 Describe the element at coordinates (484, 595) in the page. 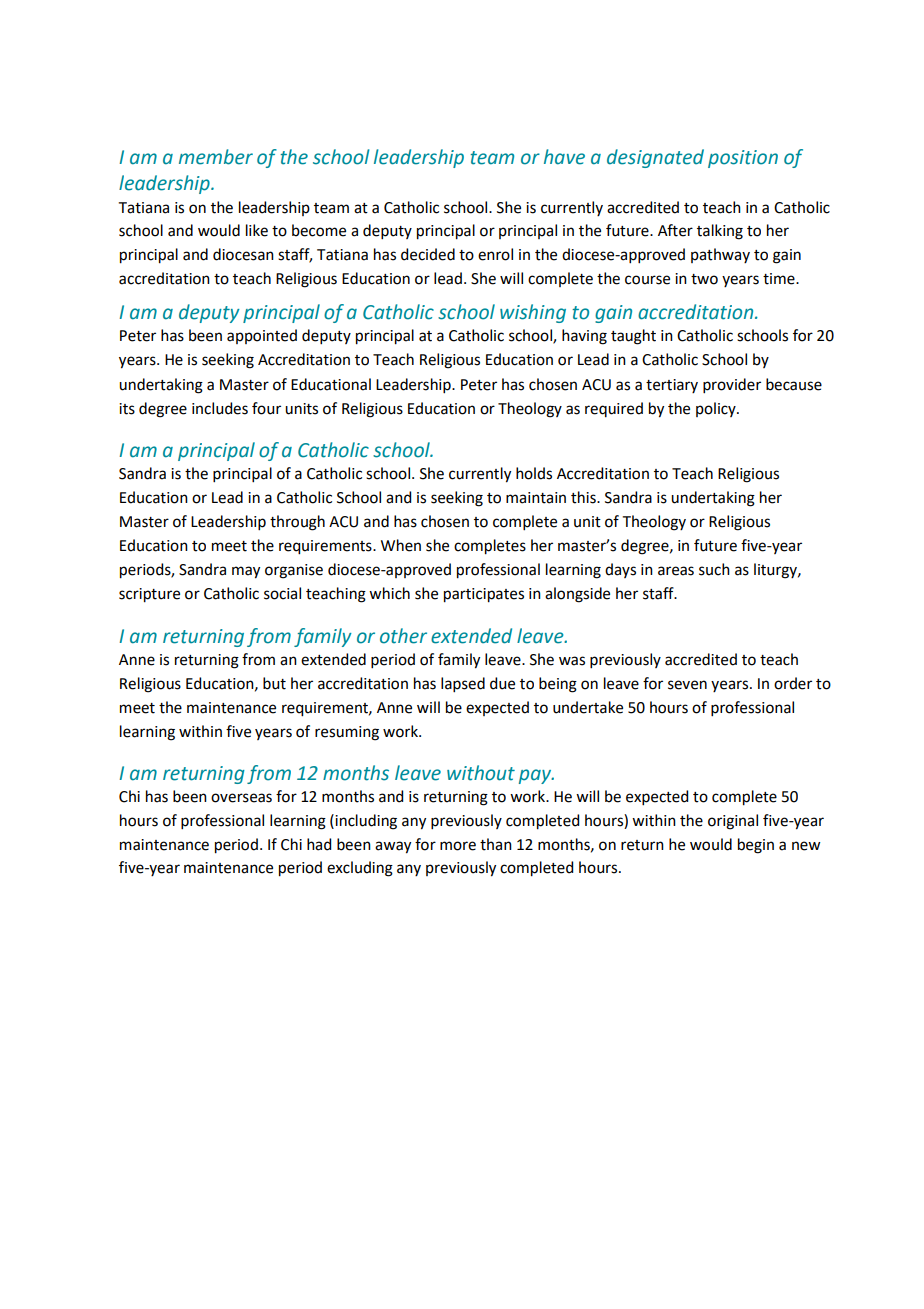

I see `participates` at that location.
